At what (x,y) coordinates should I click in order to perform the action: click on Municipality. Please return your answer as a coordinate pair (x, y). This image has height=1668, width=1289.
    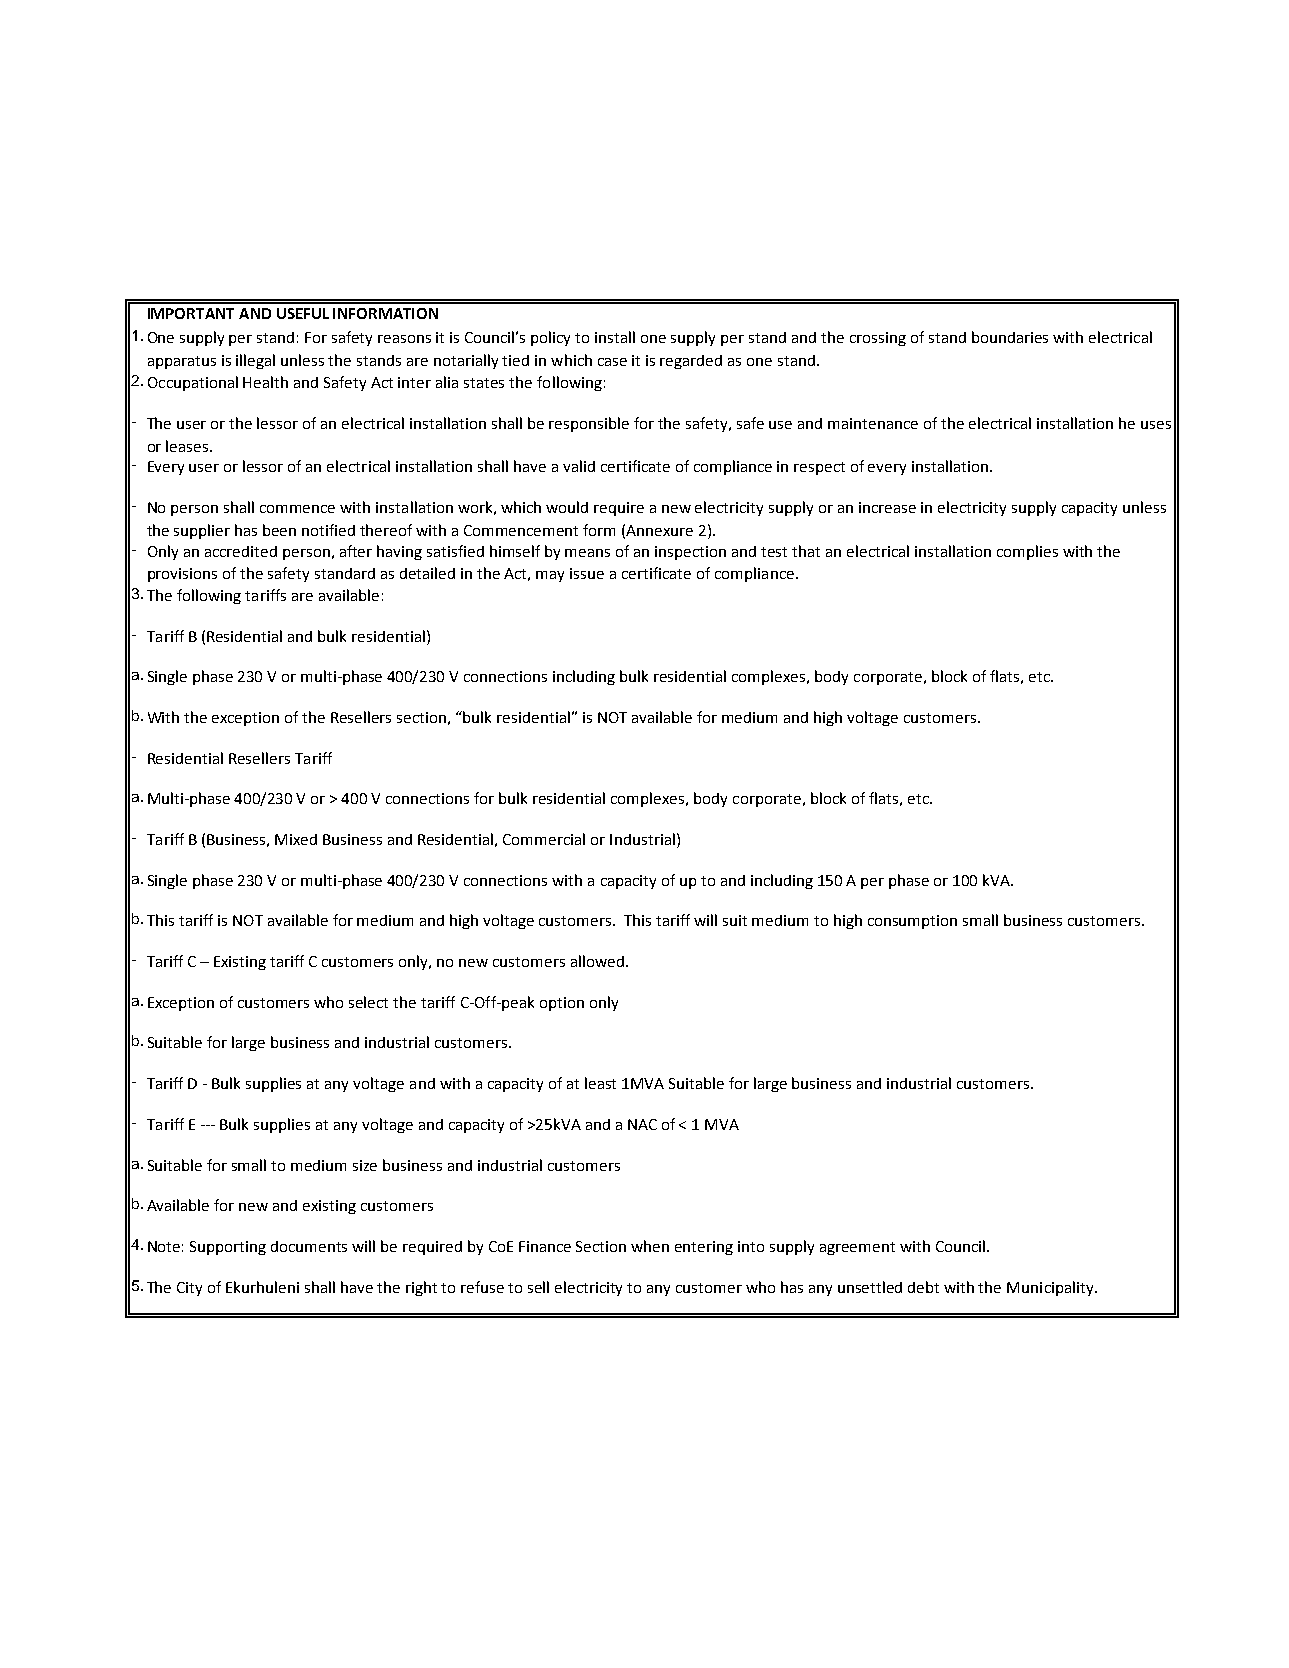
    Looking at the image, I should click on (1051, 1288).
